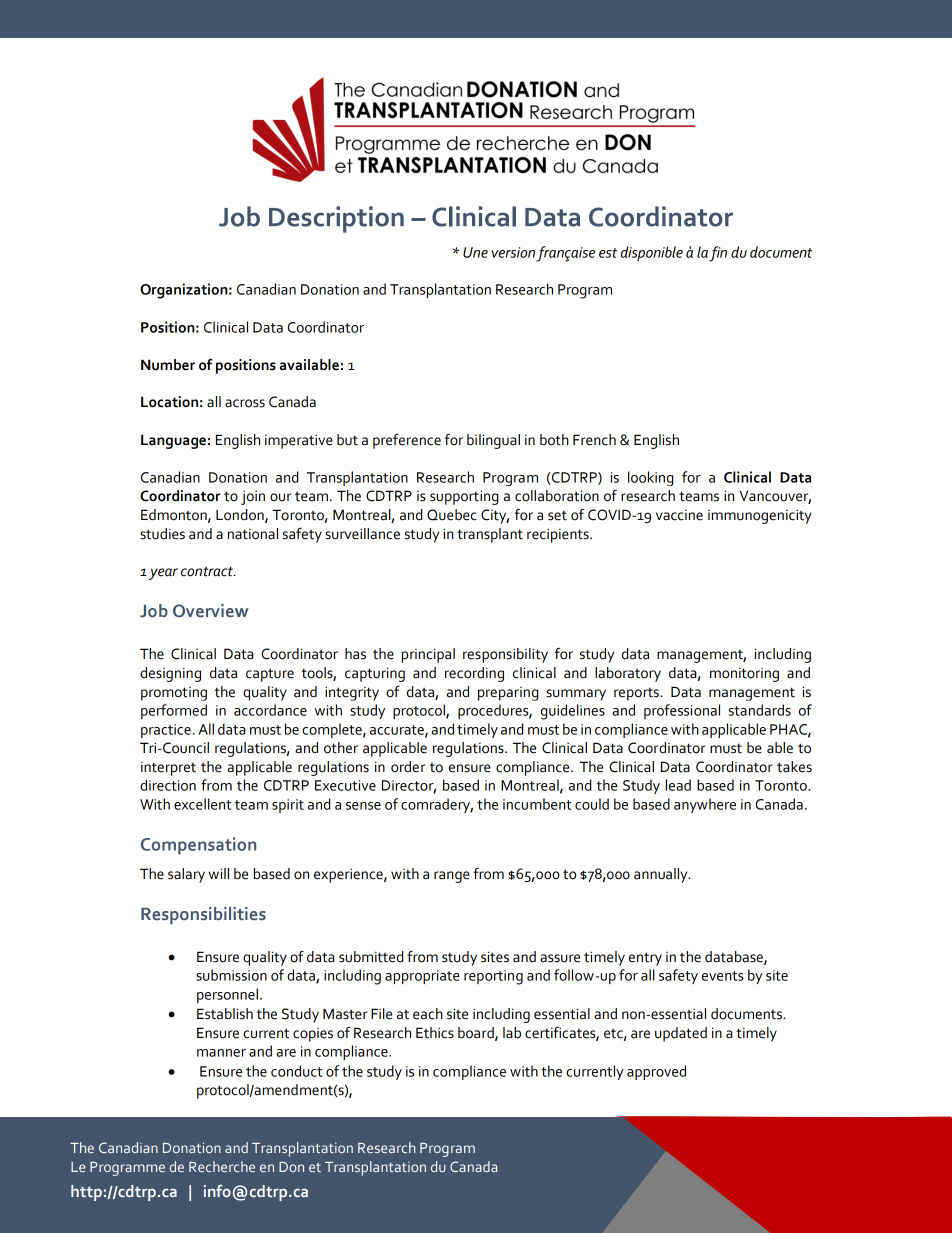 The image size is (952, 1233). Describe the element at coordinates (270, 675) in the page. I see `capture` at that location.
